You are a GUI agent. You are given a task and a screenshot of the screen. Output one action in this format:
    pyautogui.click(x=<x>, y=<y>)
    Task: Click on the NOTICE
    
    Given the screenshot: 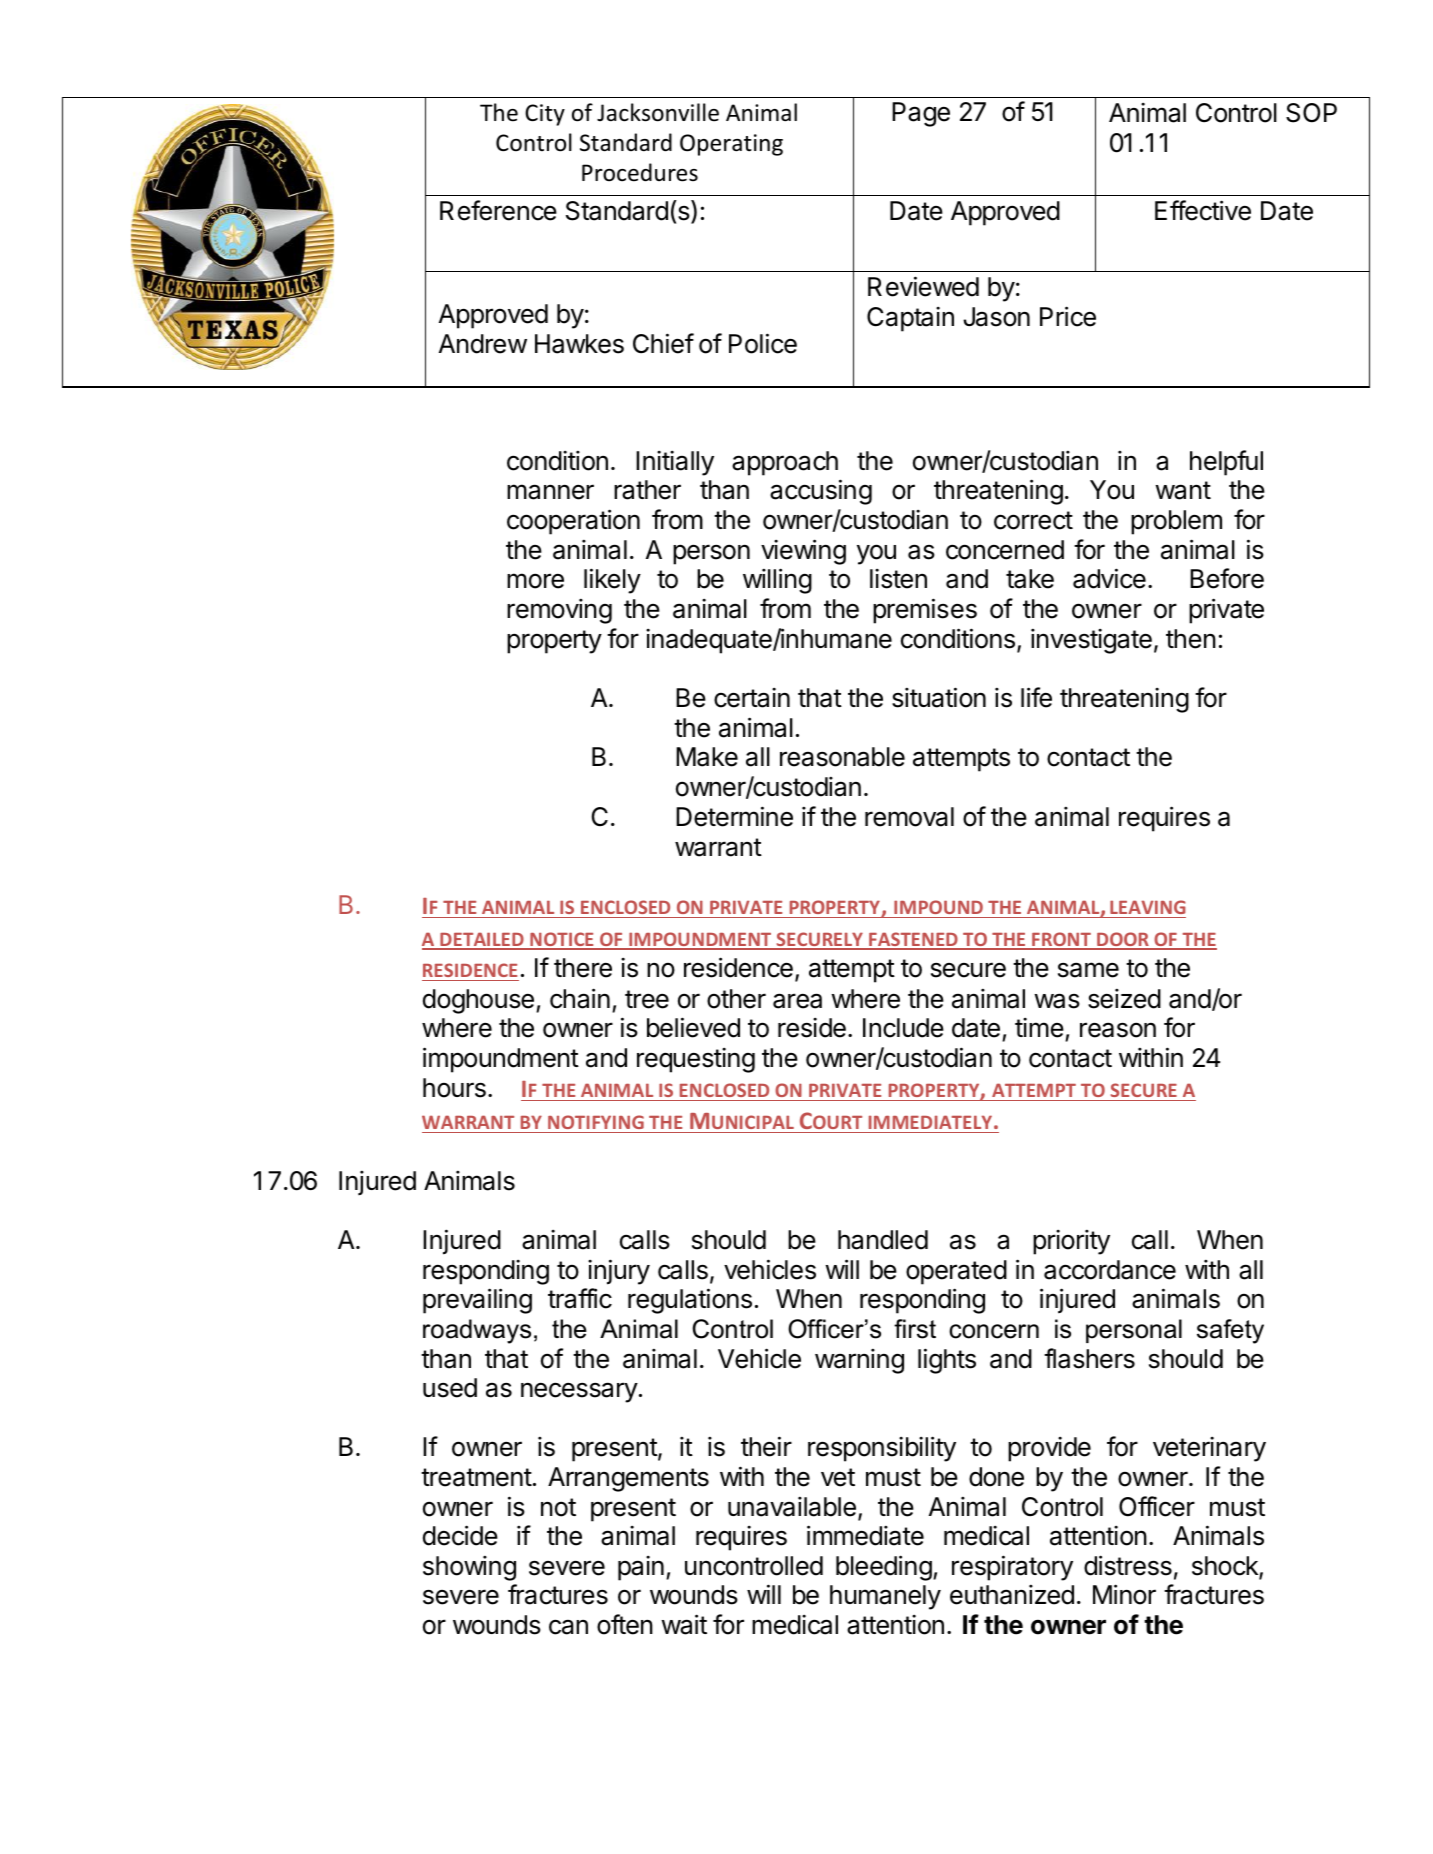 What is the action you would take?
    pyautogui.click(x=562, y=940)
